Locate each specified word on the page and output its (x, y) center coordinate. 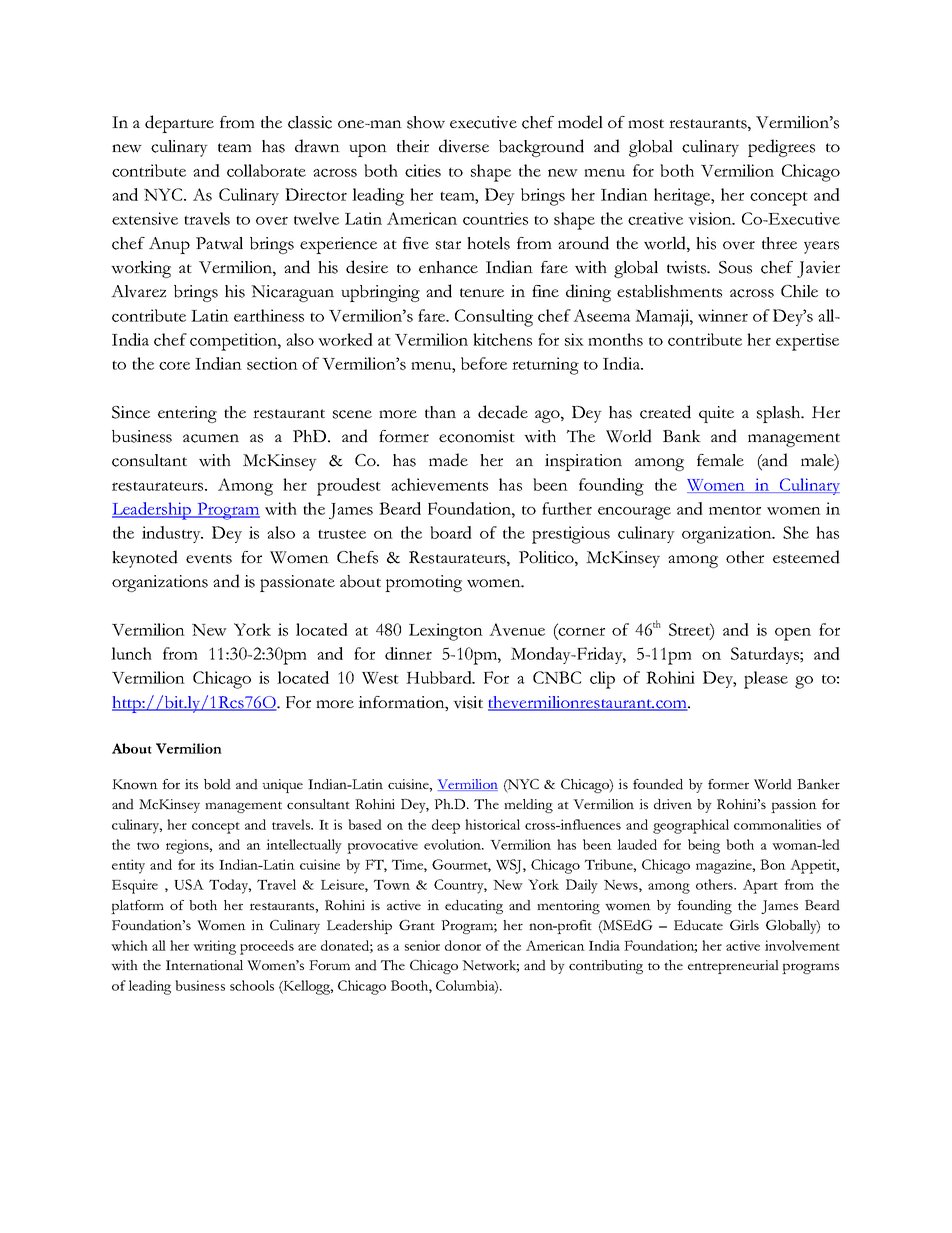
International (204, 965)
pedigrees (781, 148)
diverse (464, 146)
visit (468, 702)
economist (477, 436)
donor (463, 945)
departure (179, 124)
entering (187, 414)
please (766, 680)
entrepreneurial (733, 967)
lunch (131, 653)
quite (716, 414)
